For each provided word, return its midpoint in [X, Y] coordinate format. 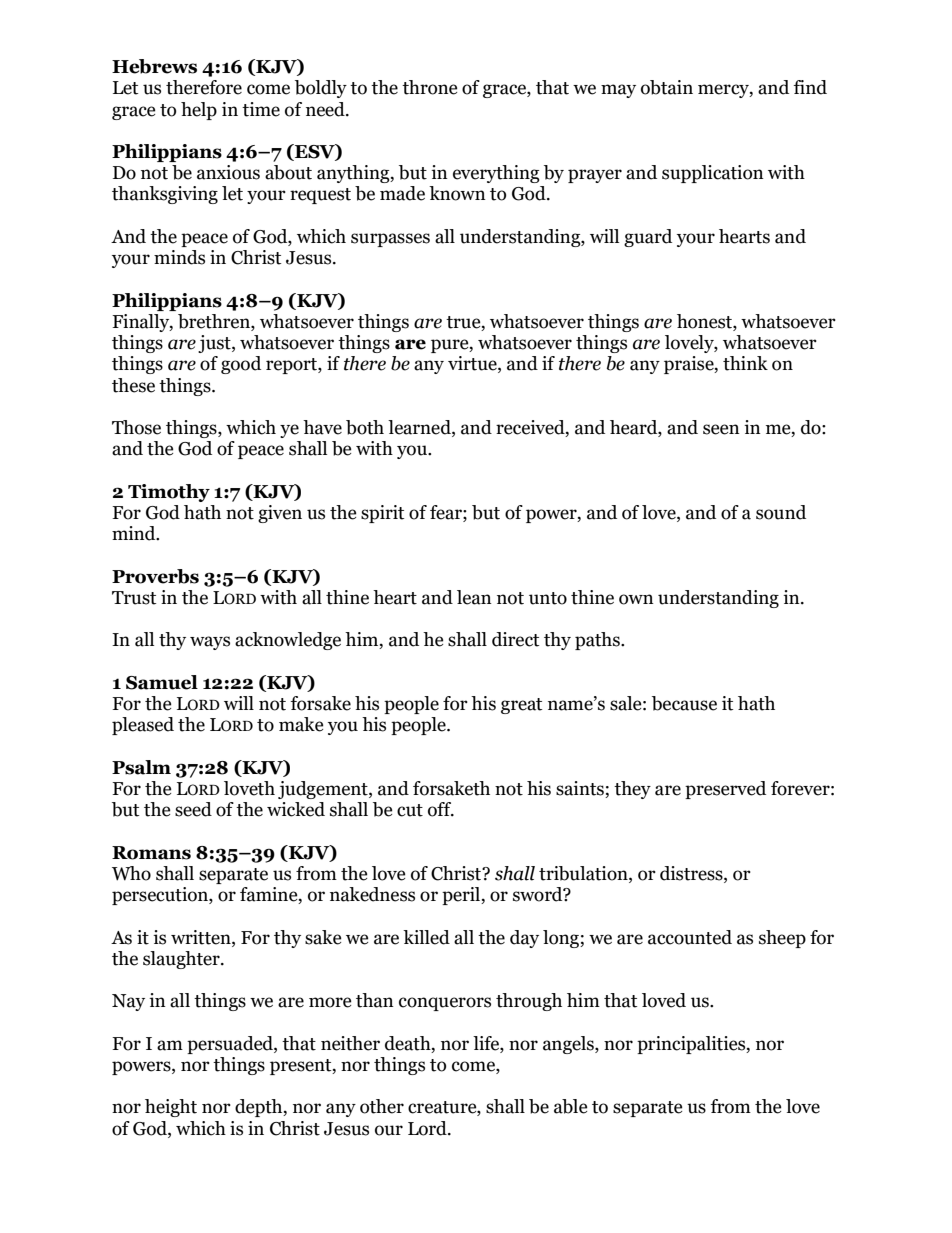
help [199, 111]
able [571, 1106]
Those [136, 427]
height [171, 1108]
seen [721, 429]
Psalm [141, 767]
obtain [667, 87]
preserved [725, 790]
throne [430, 87]
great [521, 706]
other [382, 1106]
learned [420, 428]
